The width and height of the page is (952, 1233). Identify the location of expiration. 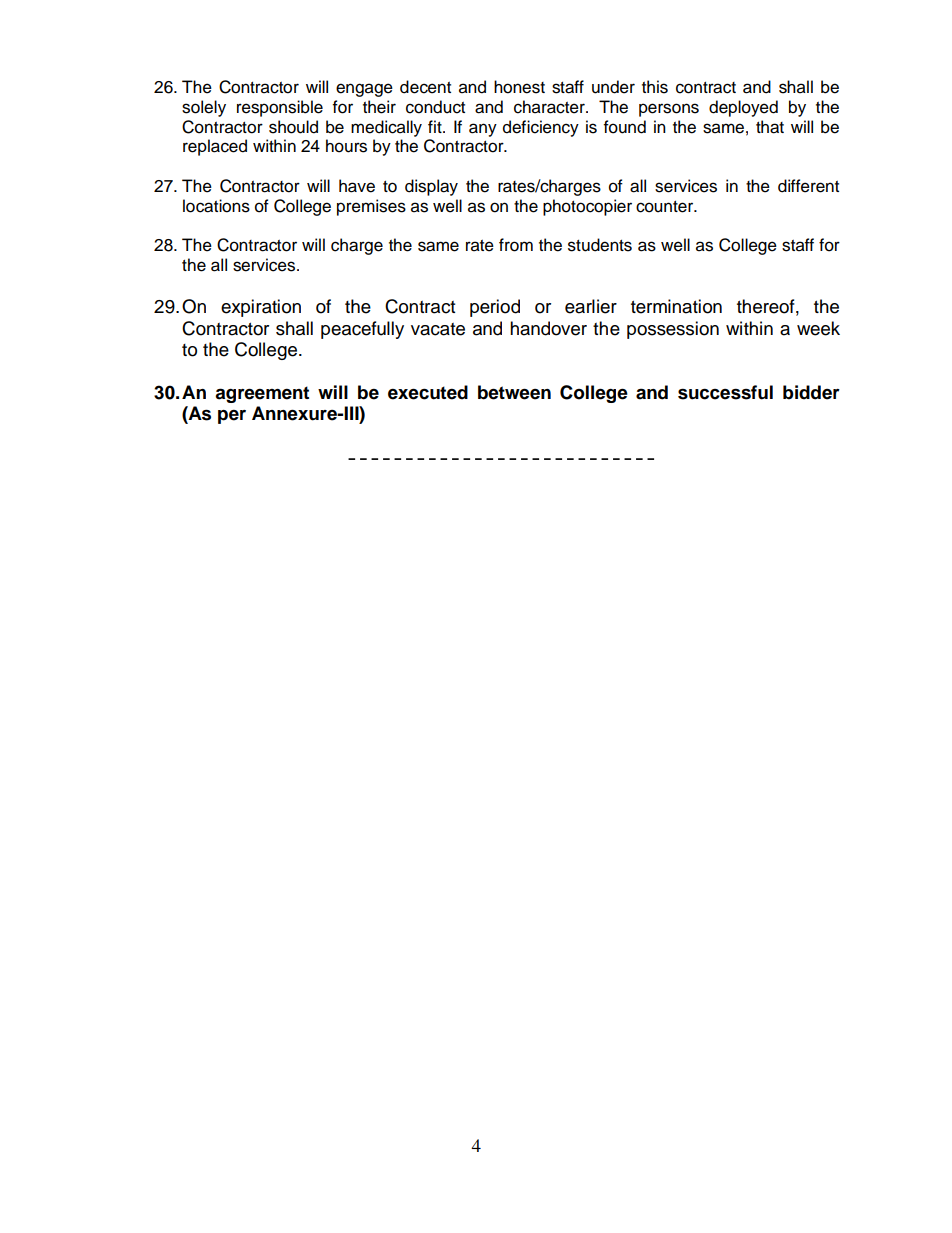
(261, 308).
